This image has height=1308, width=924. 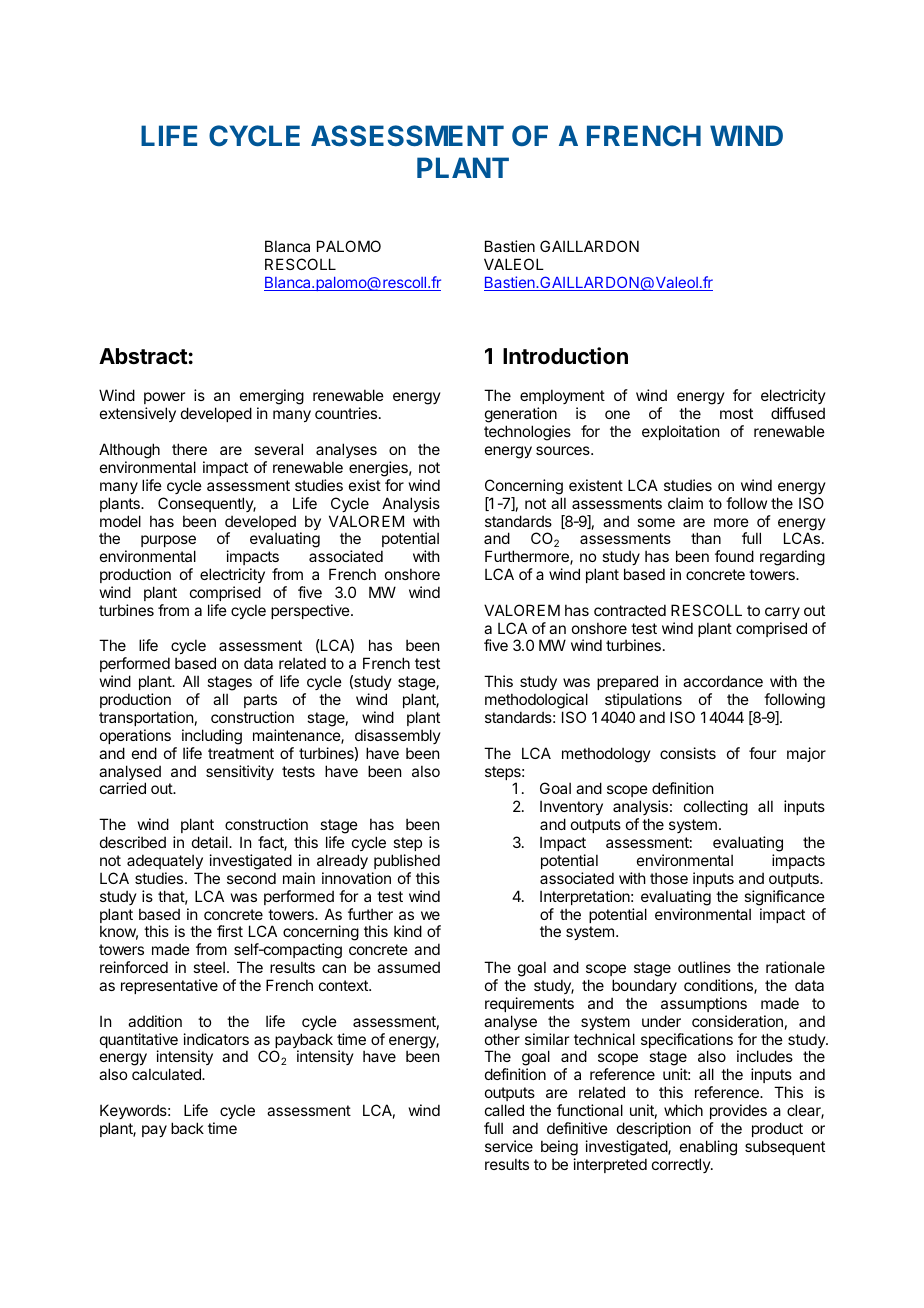 What do you see at coordinates (734, 556) in the image?
I see `found` at bounding box center [734, 556].
